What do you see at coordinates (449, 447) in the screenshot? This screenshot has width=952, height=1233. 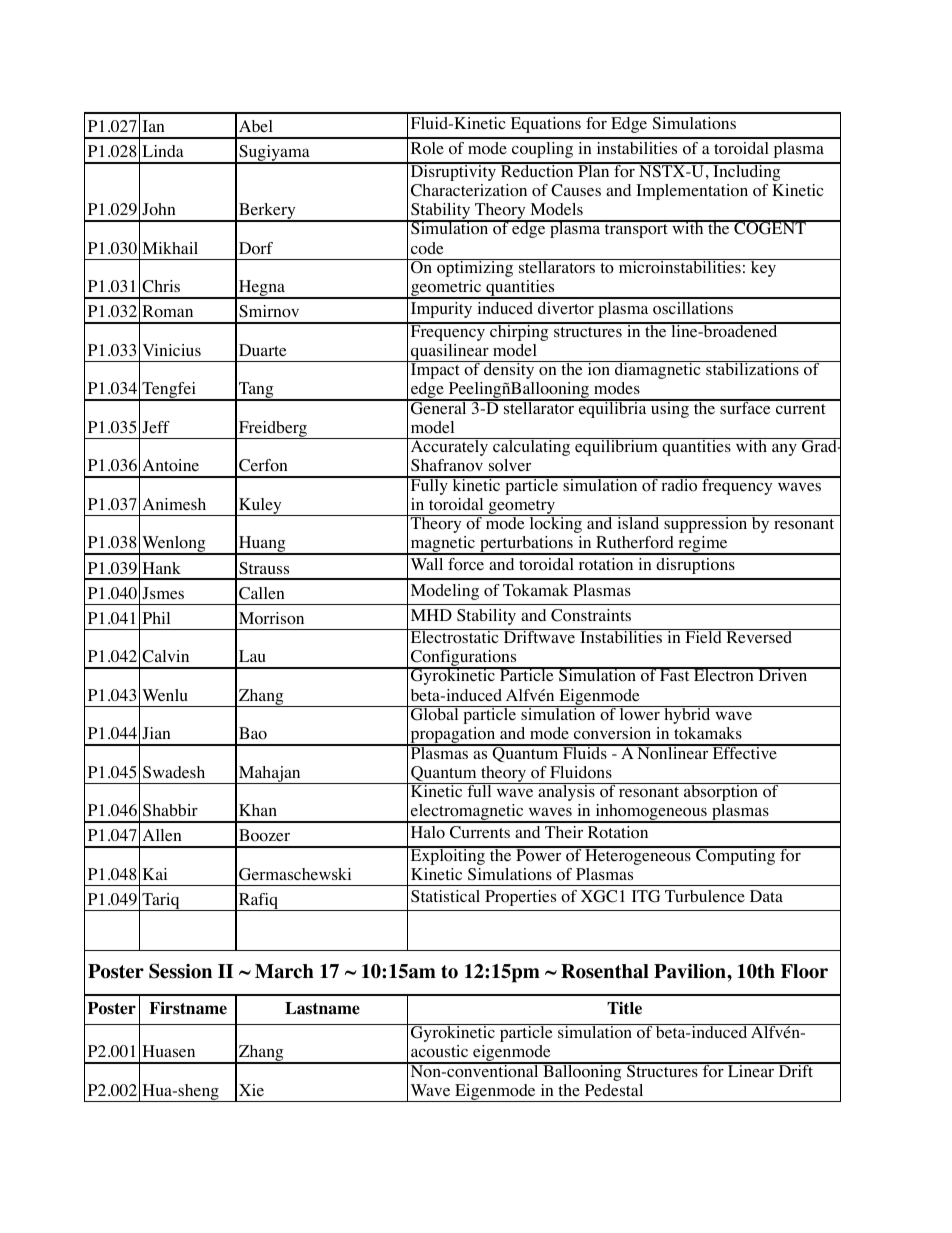 I see `Accurately` at bounding box center [449, 447].
